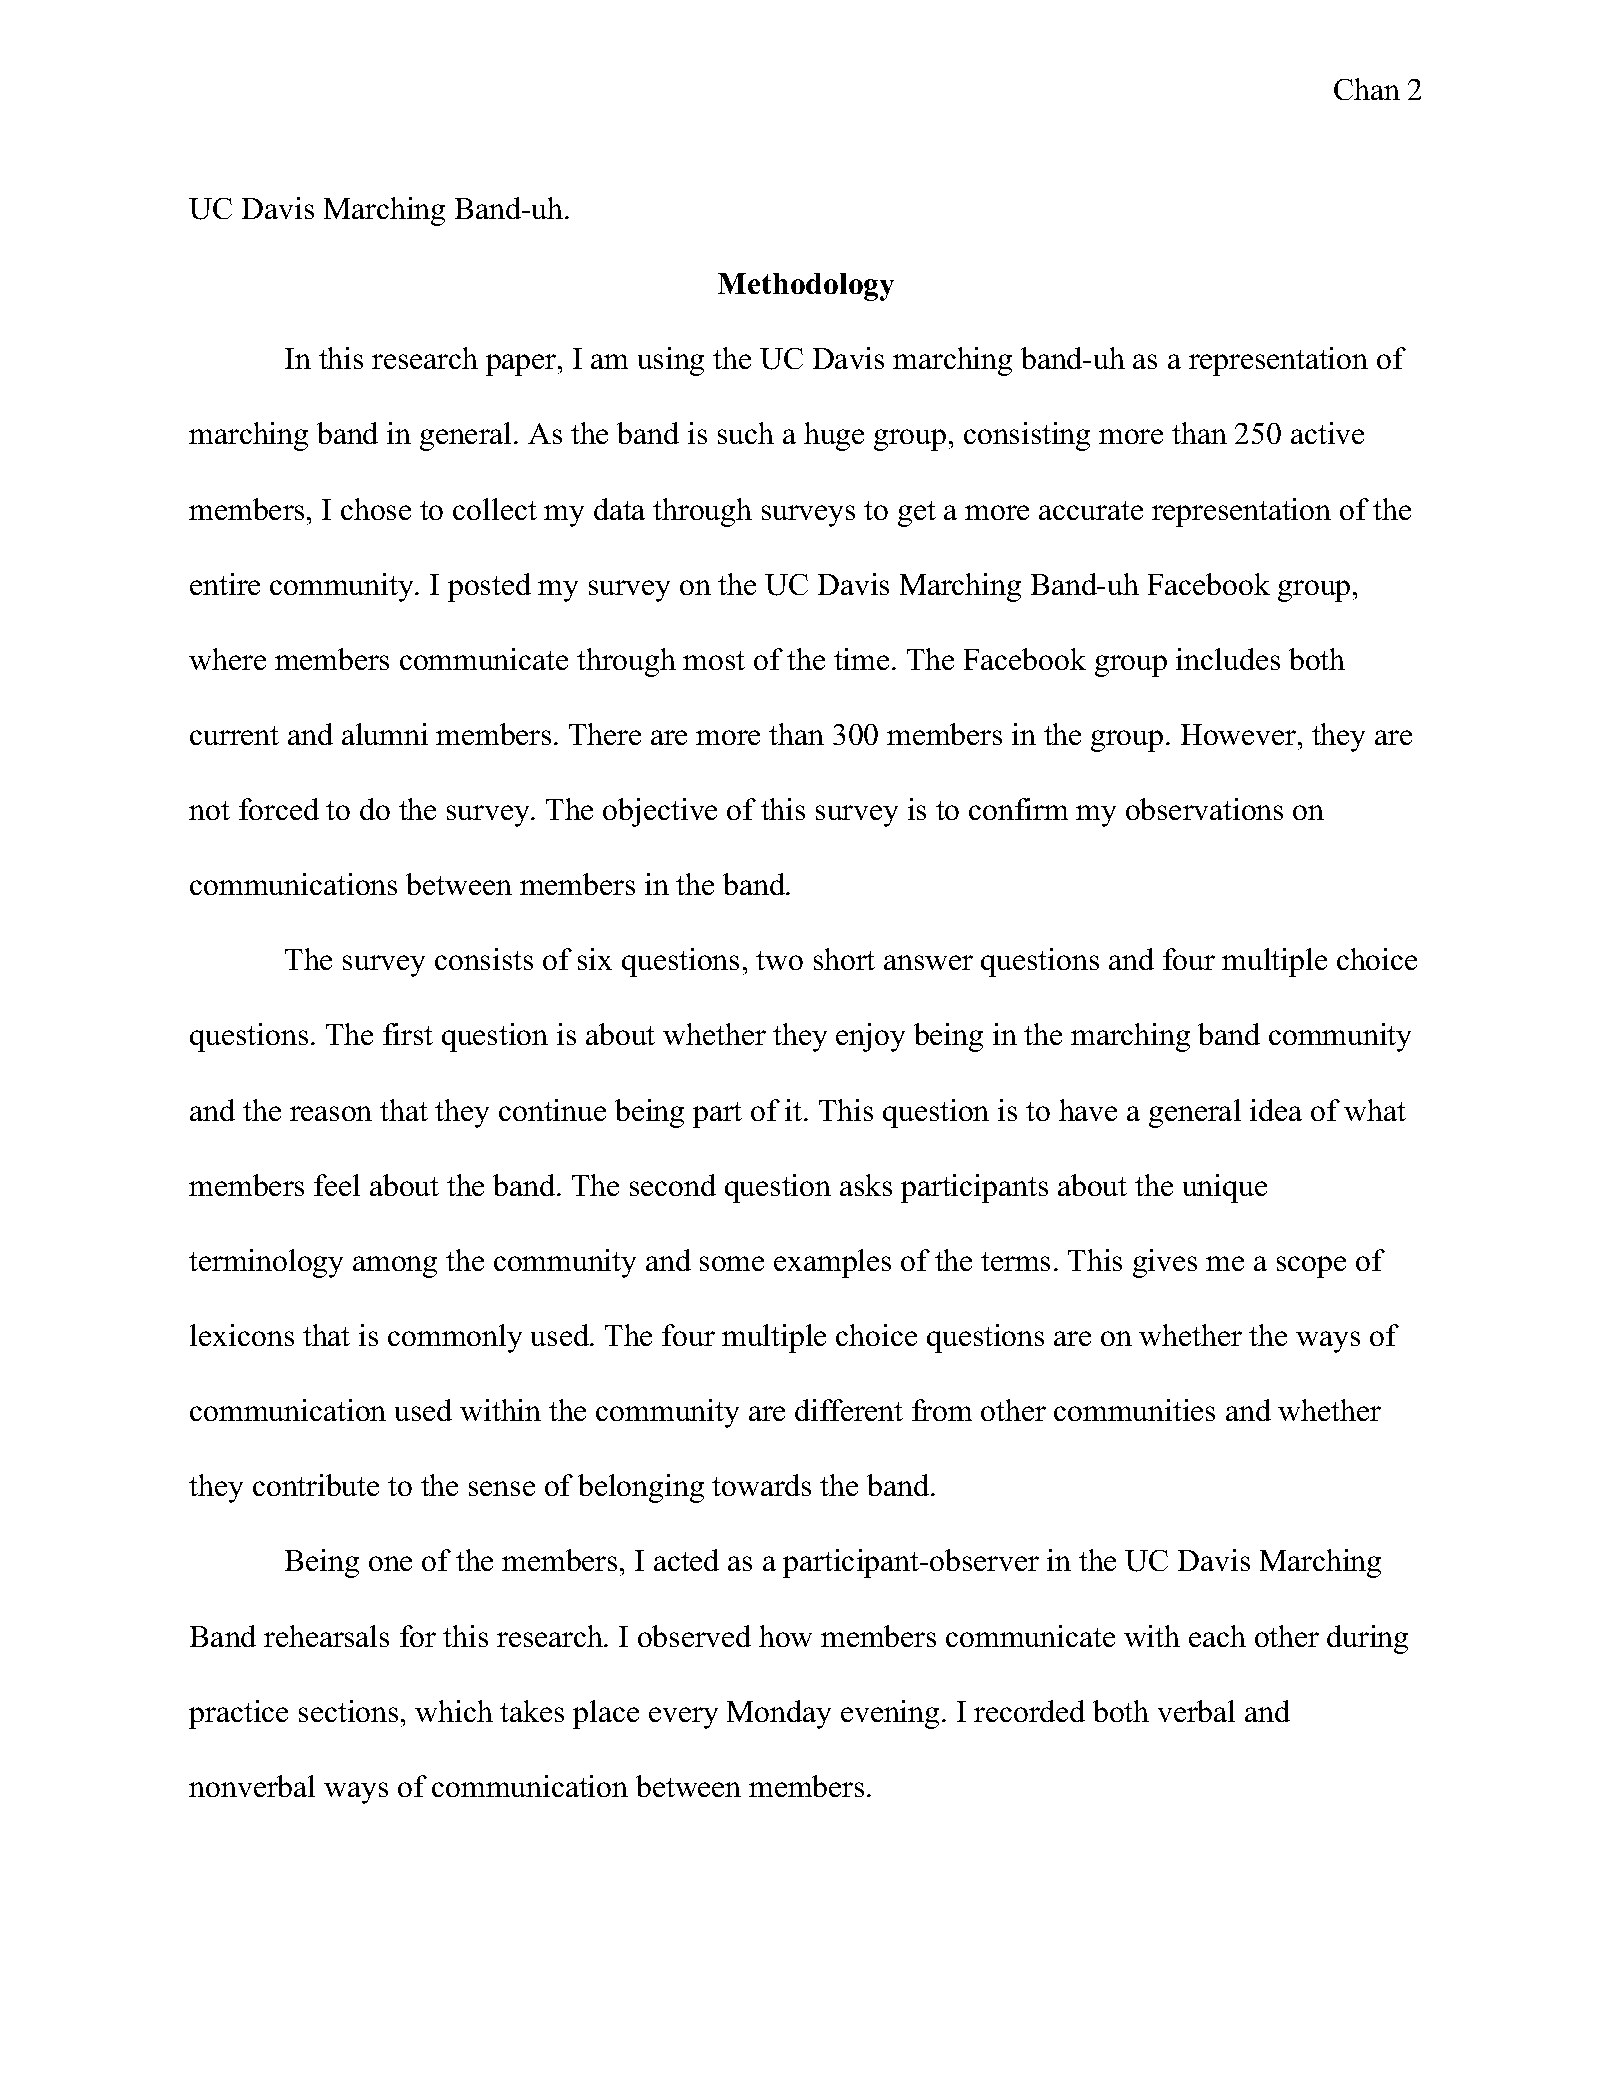  Describe the element at coordinates (806, 287) in the screenshot. I see `Methodology` at that location.
